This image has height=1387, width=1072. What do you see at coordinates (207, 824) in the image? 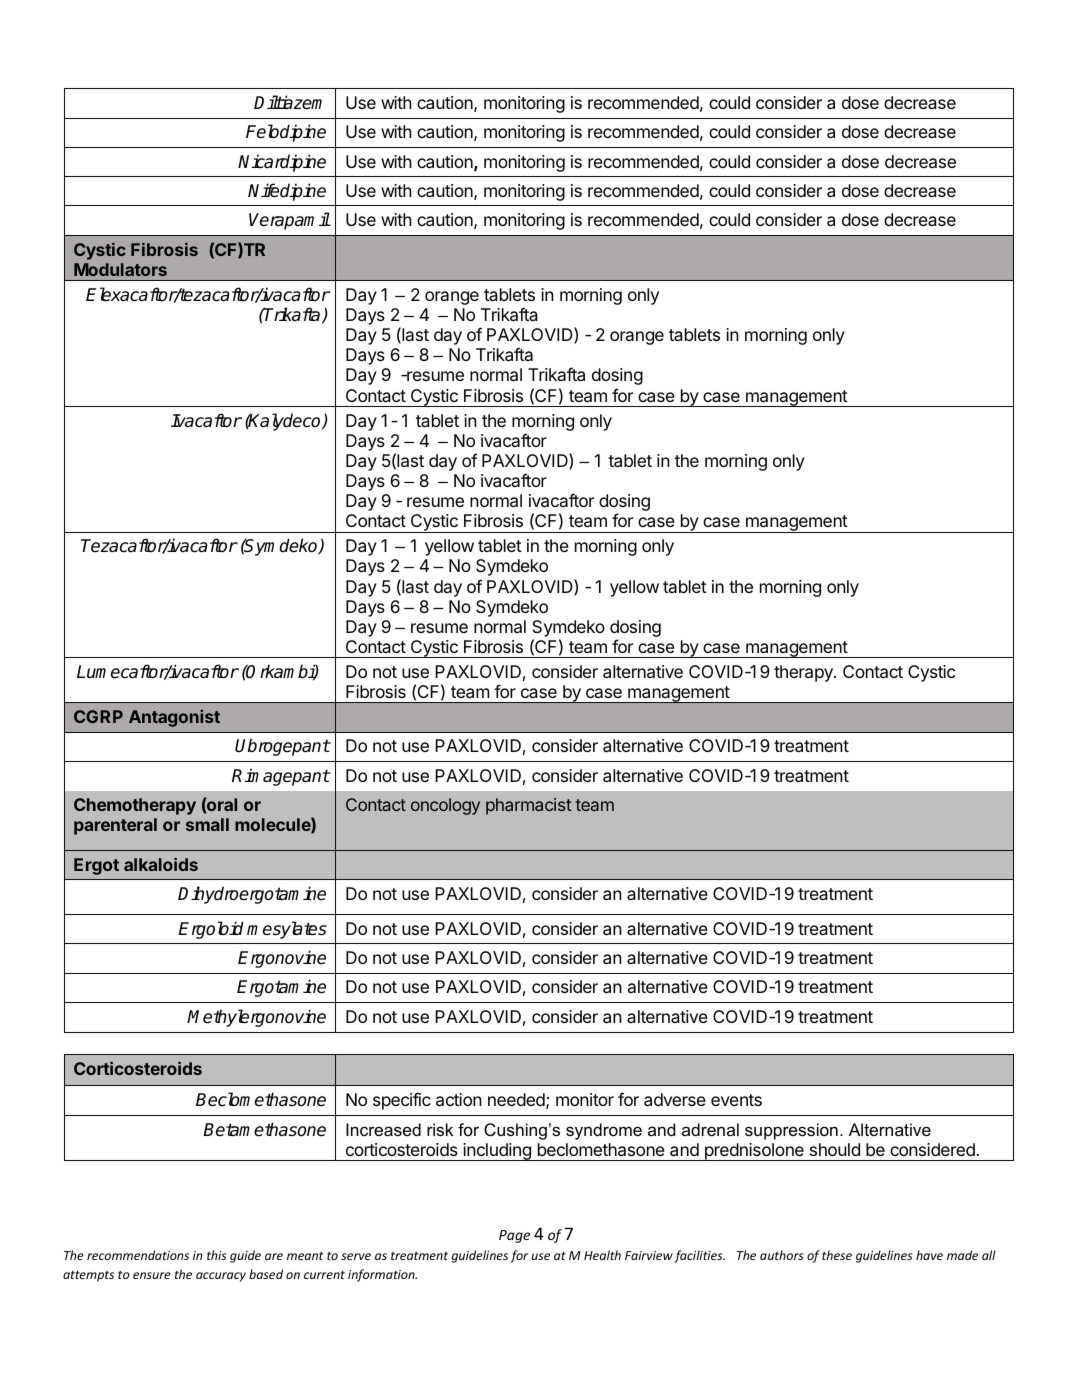
I see `small` at bounding box center [207, 824].
